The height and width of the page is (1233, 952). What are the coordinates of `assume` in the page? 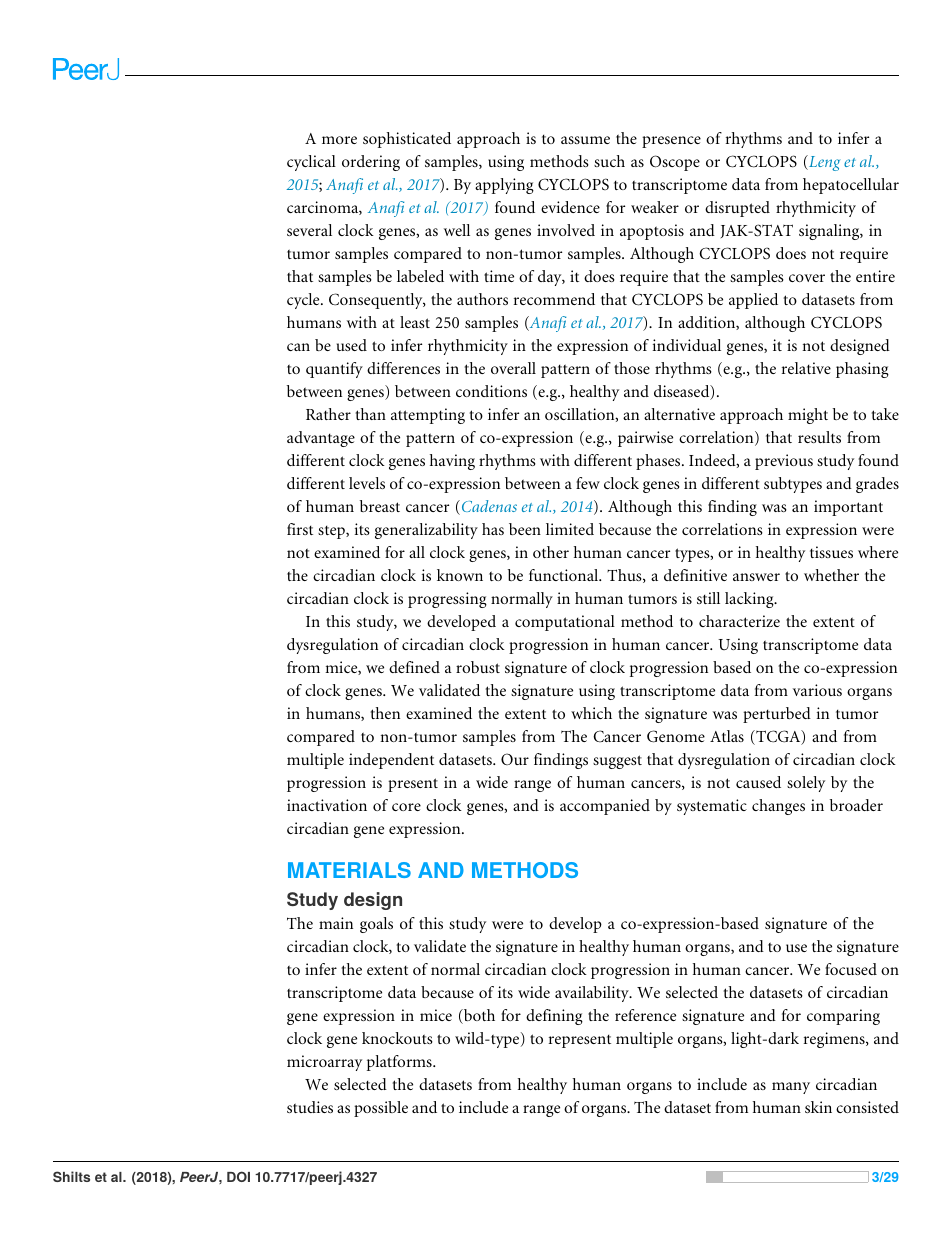 It's located at (585, 140).
